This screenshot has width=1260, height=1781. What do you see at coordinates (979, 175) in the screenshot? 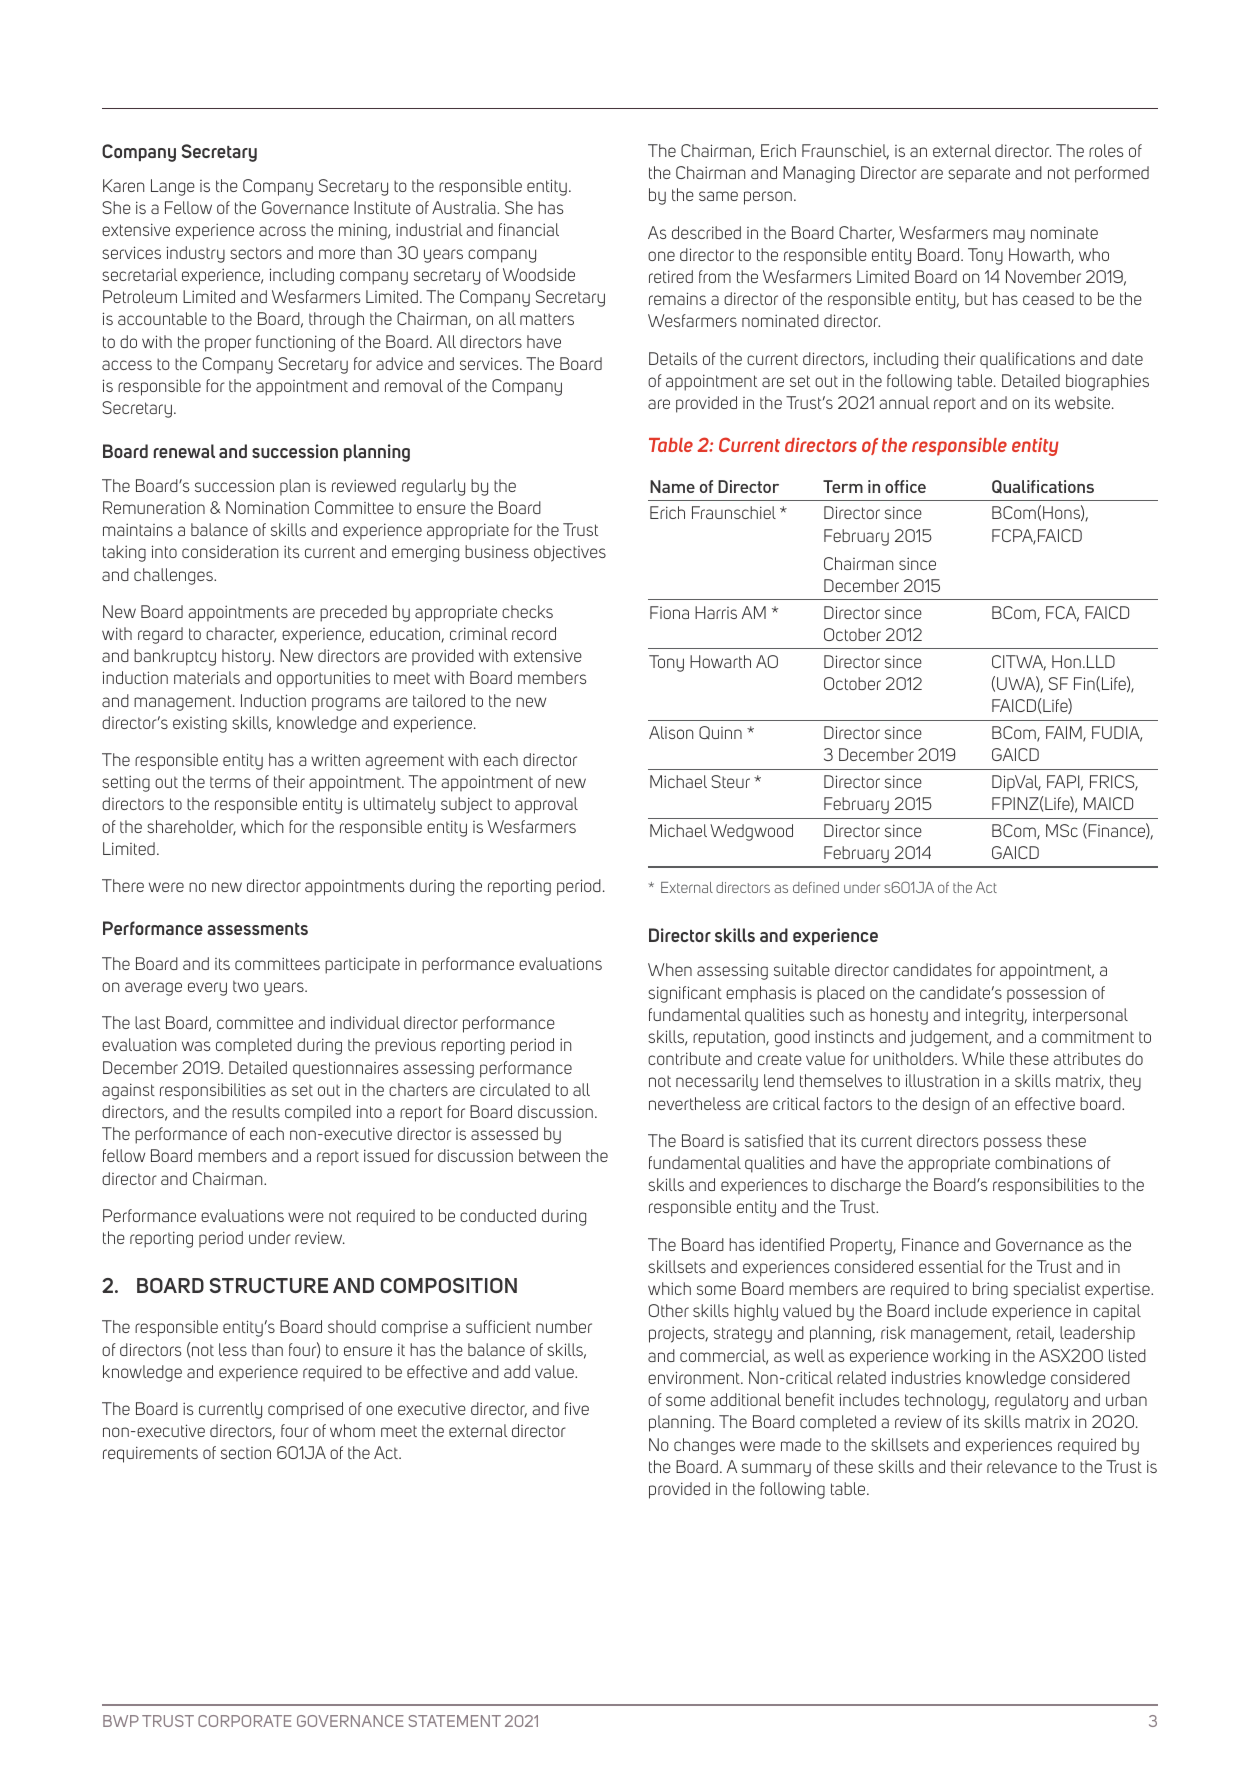
I see `separate` at bounding box center [979, 175].
